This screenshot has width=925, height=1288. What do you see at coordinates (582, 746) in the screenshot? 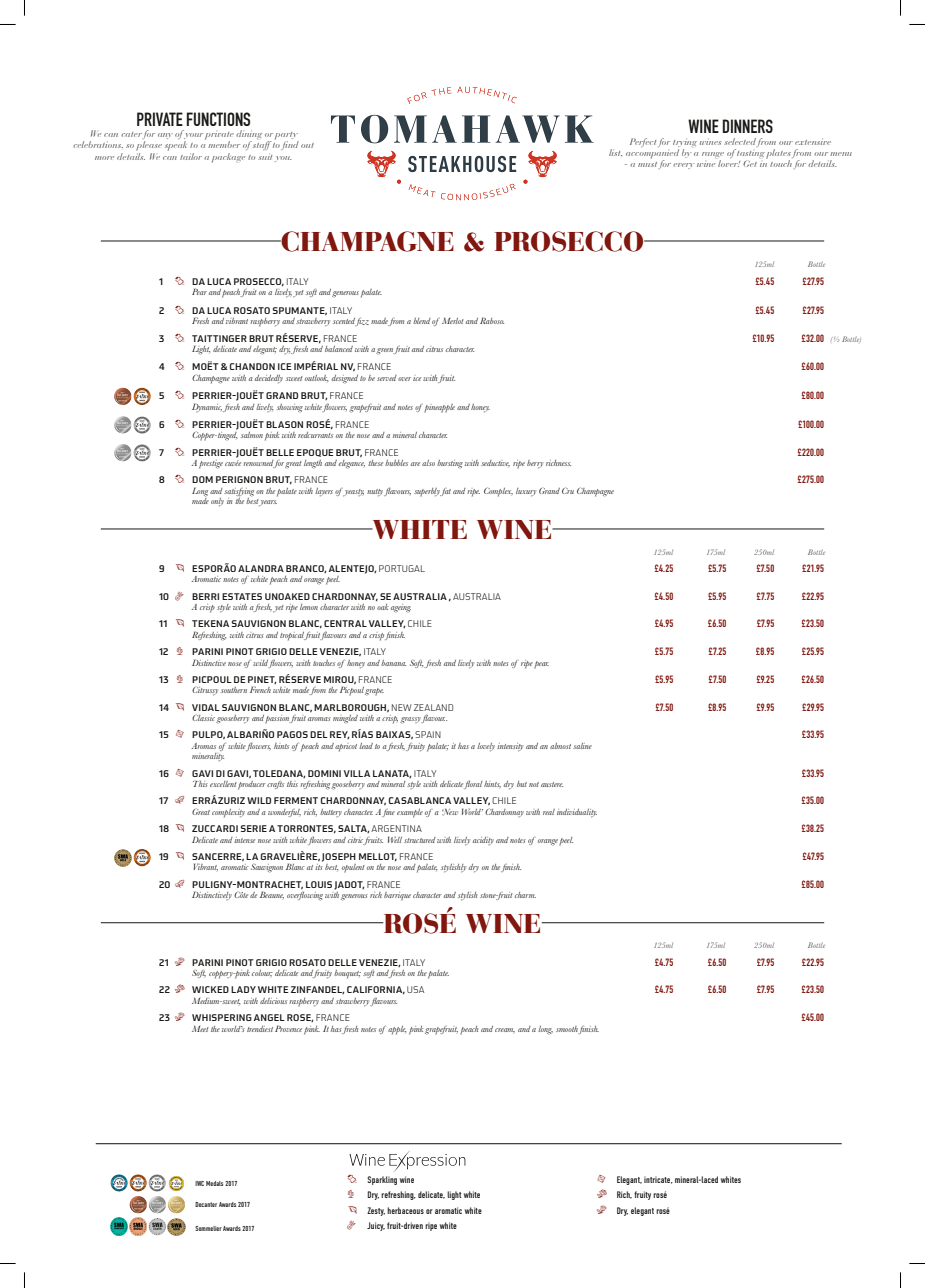
I see `saline` at bounding box center [582, 746].
